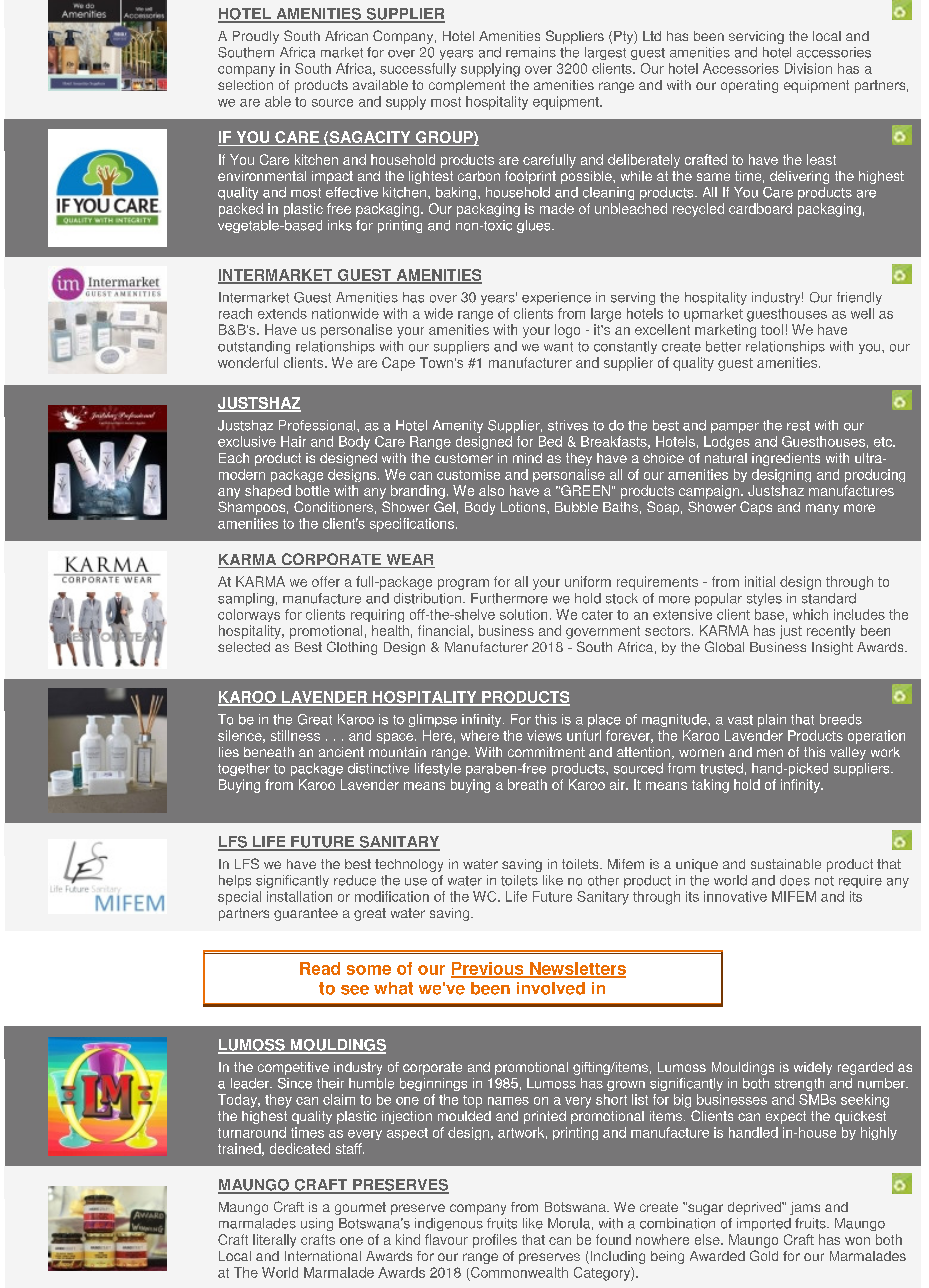 The width and height of the document is (929, 1288). I want to click on Bed, so click(550, 441).
